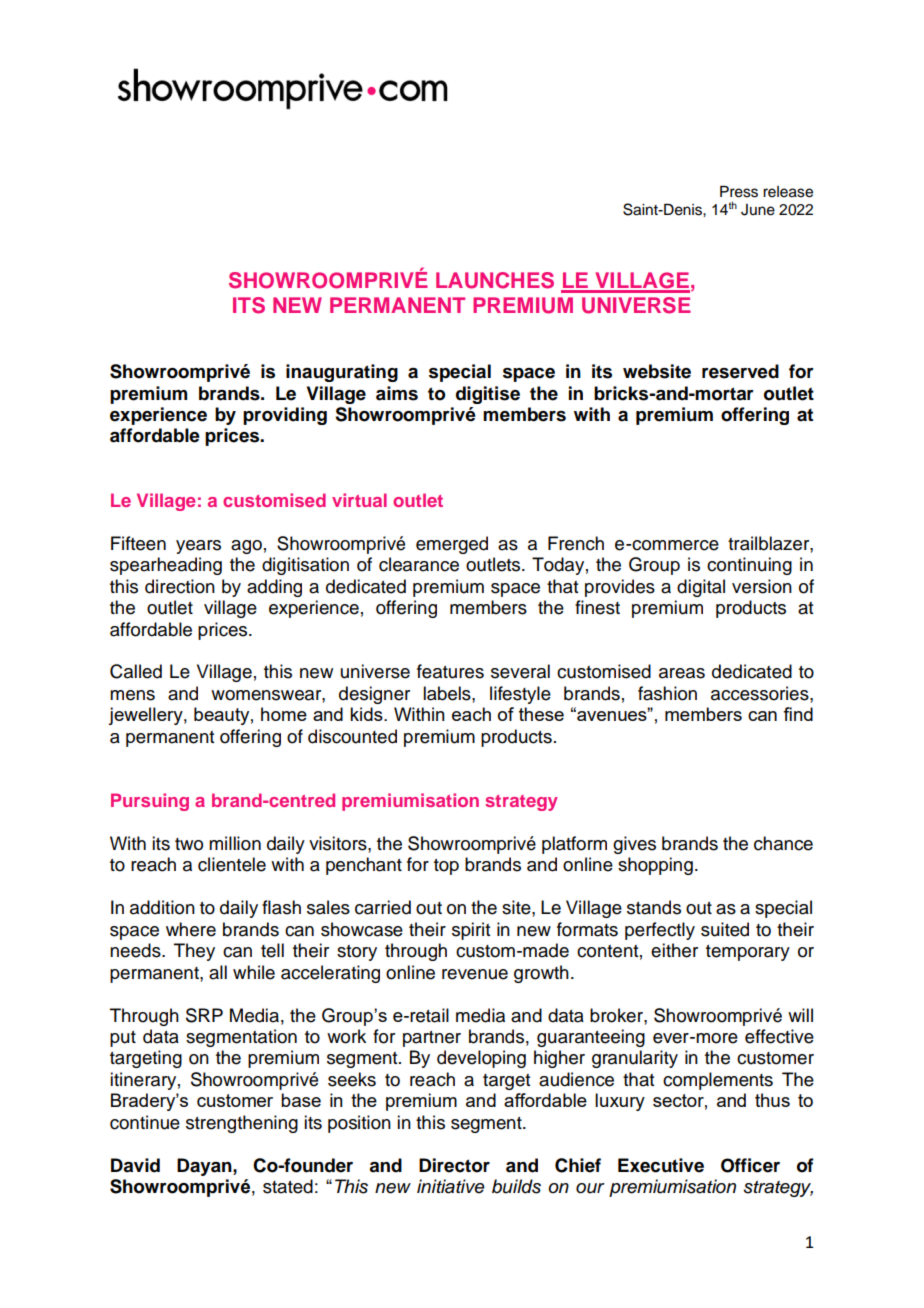 This screenshot has width=924, height=1308. Describe the element at coordinates (242, 1124) in the screenshot. I see `strengthening` at that location.
